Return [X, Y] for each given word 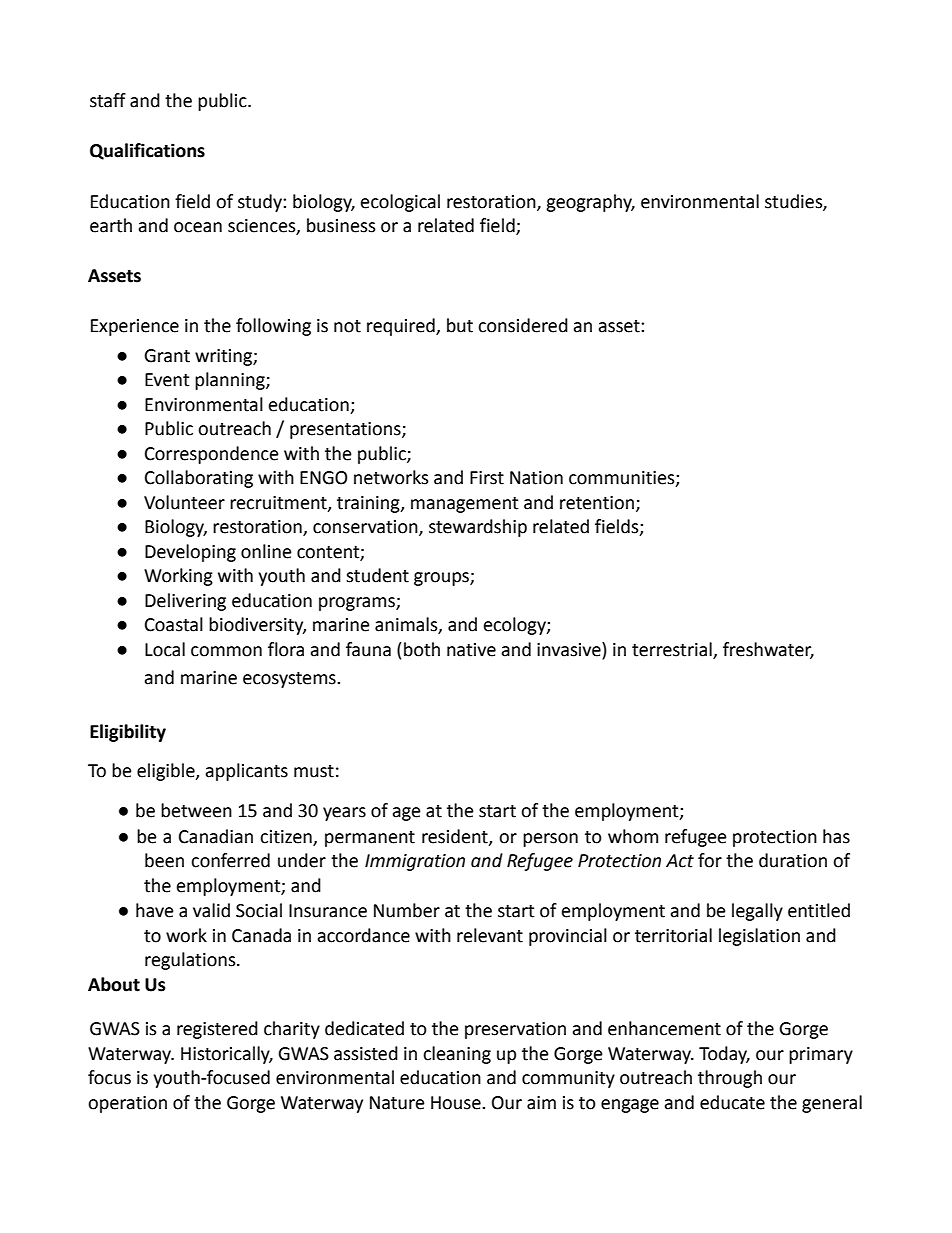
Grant [167, 356]
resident [456, 837]
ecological [400, 203]
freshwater [768, 650]
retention [597, 503]
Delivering [185, 602]
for [710, 860]
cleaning [457, 1055]
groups [442, 579]
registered [217, 1030]
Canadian [216, 836]
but [460, 325]
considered [523, 325]
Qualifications [147, 151]
